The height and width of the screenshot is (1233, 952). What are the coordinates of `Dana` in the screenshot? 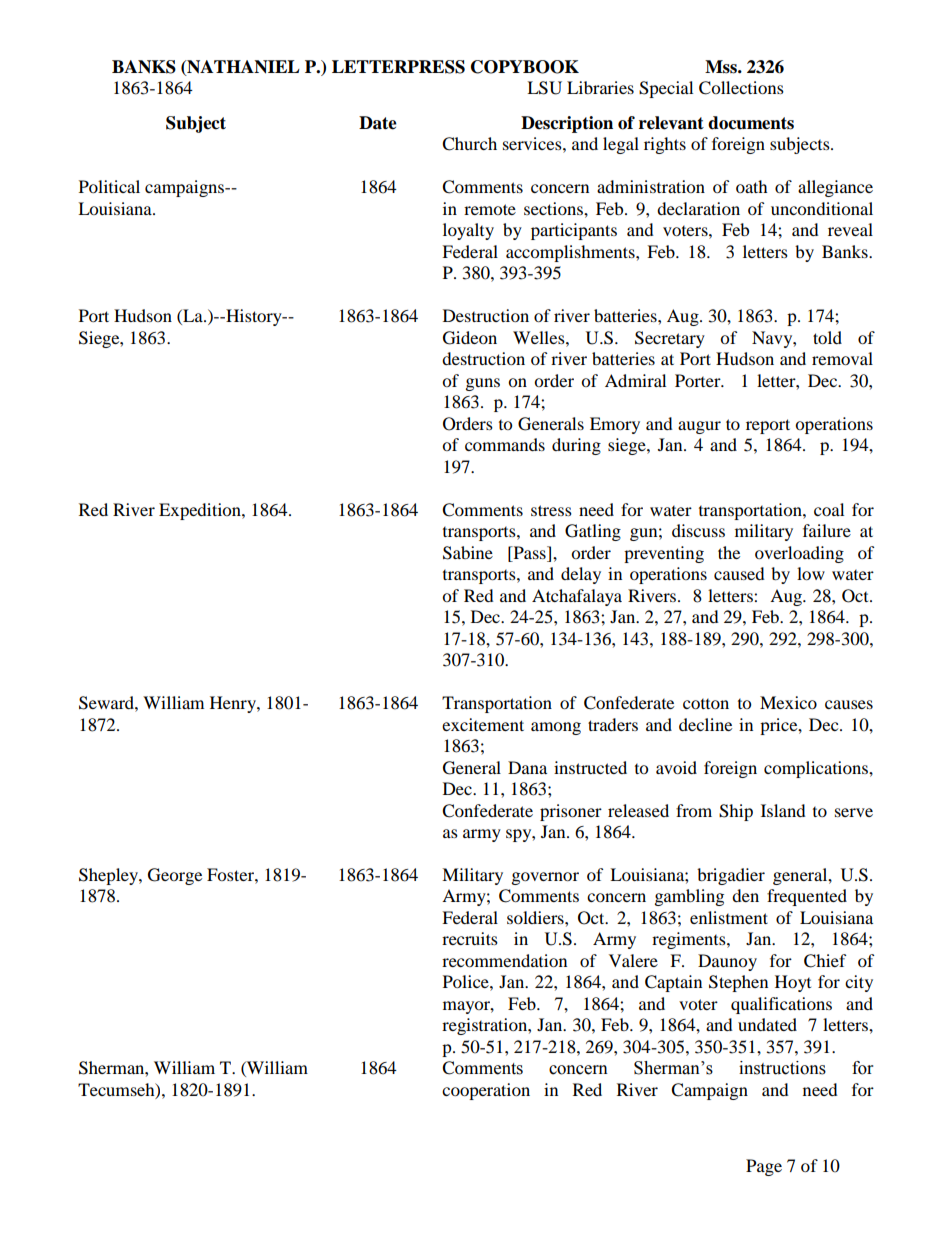 It's located at (527, 767).
